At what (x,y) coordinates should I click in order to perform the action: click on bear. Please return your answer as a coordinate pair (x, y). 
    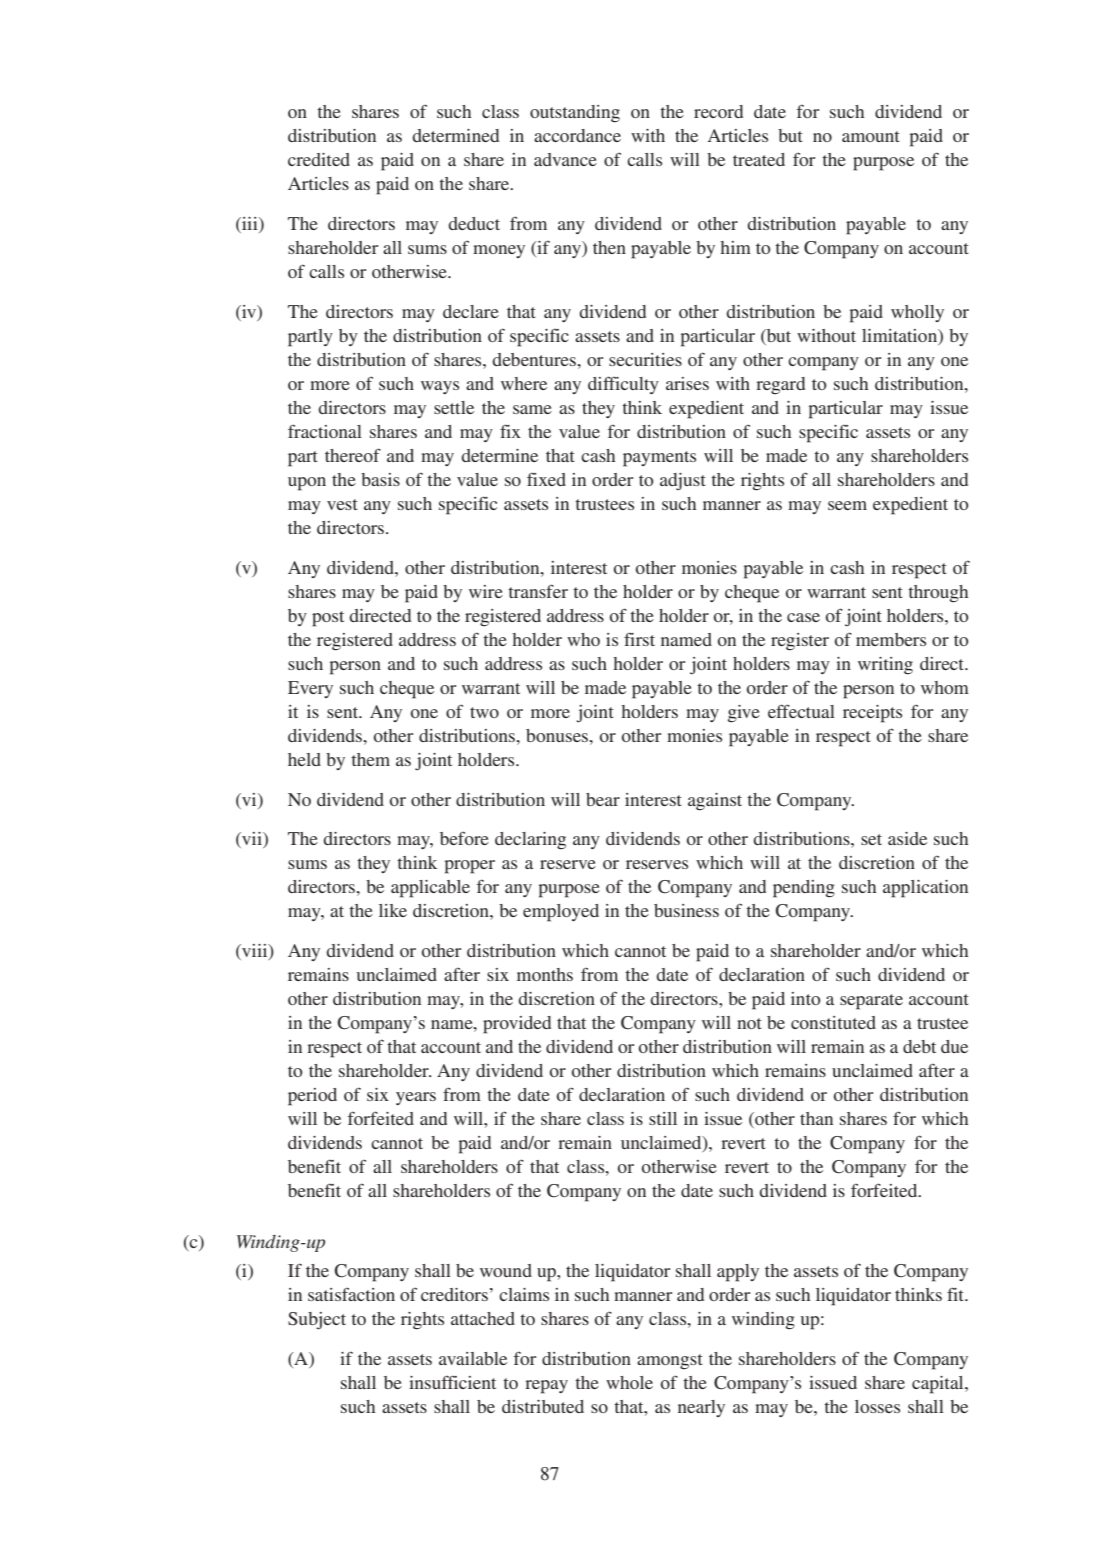
    Looking at the image, I should click on (603, 799).
